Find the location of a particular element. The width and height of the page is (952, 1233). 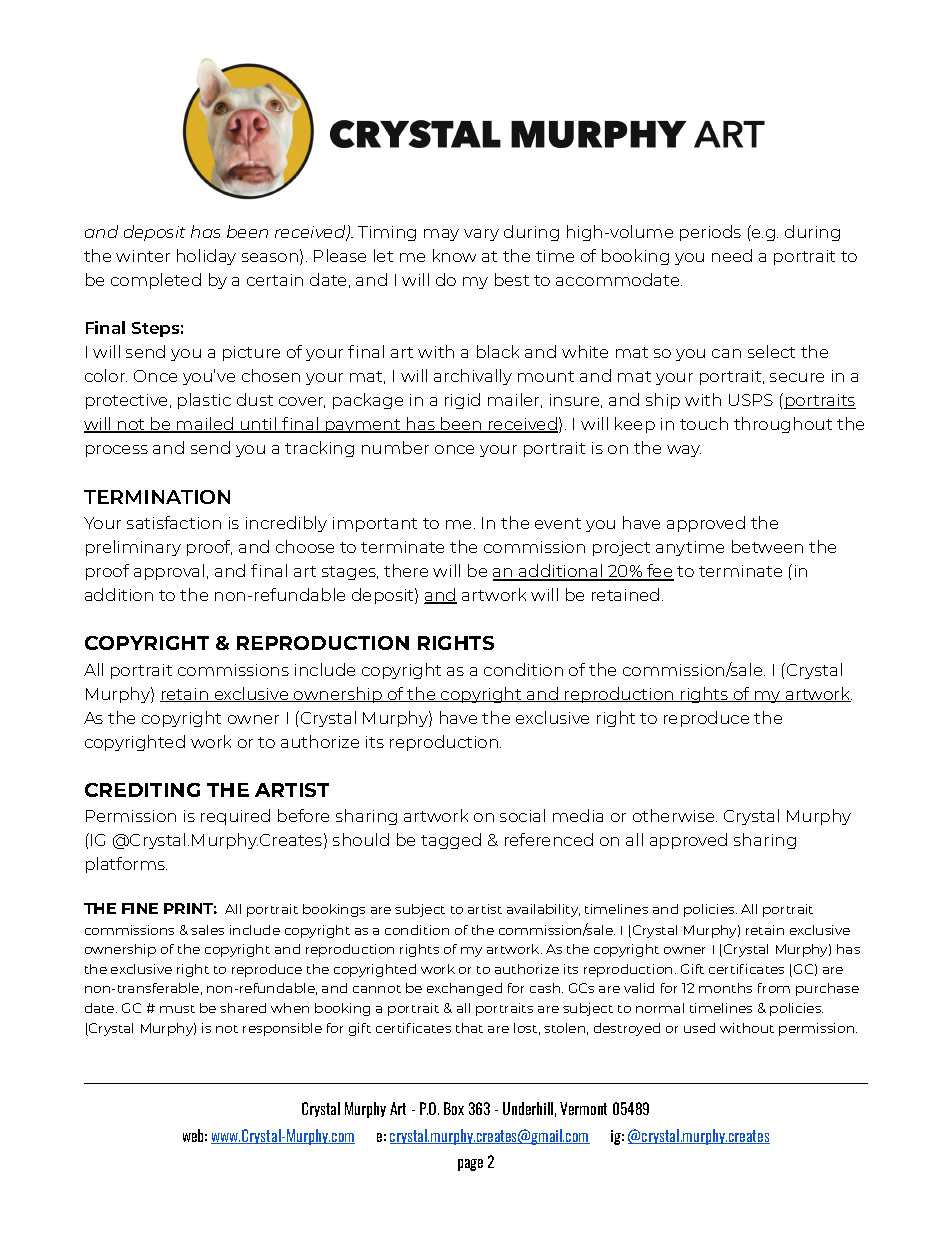

responsible is located at coordinates (282, 1029).
